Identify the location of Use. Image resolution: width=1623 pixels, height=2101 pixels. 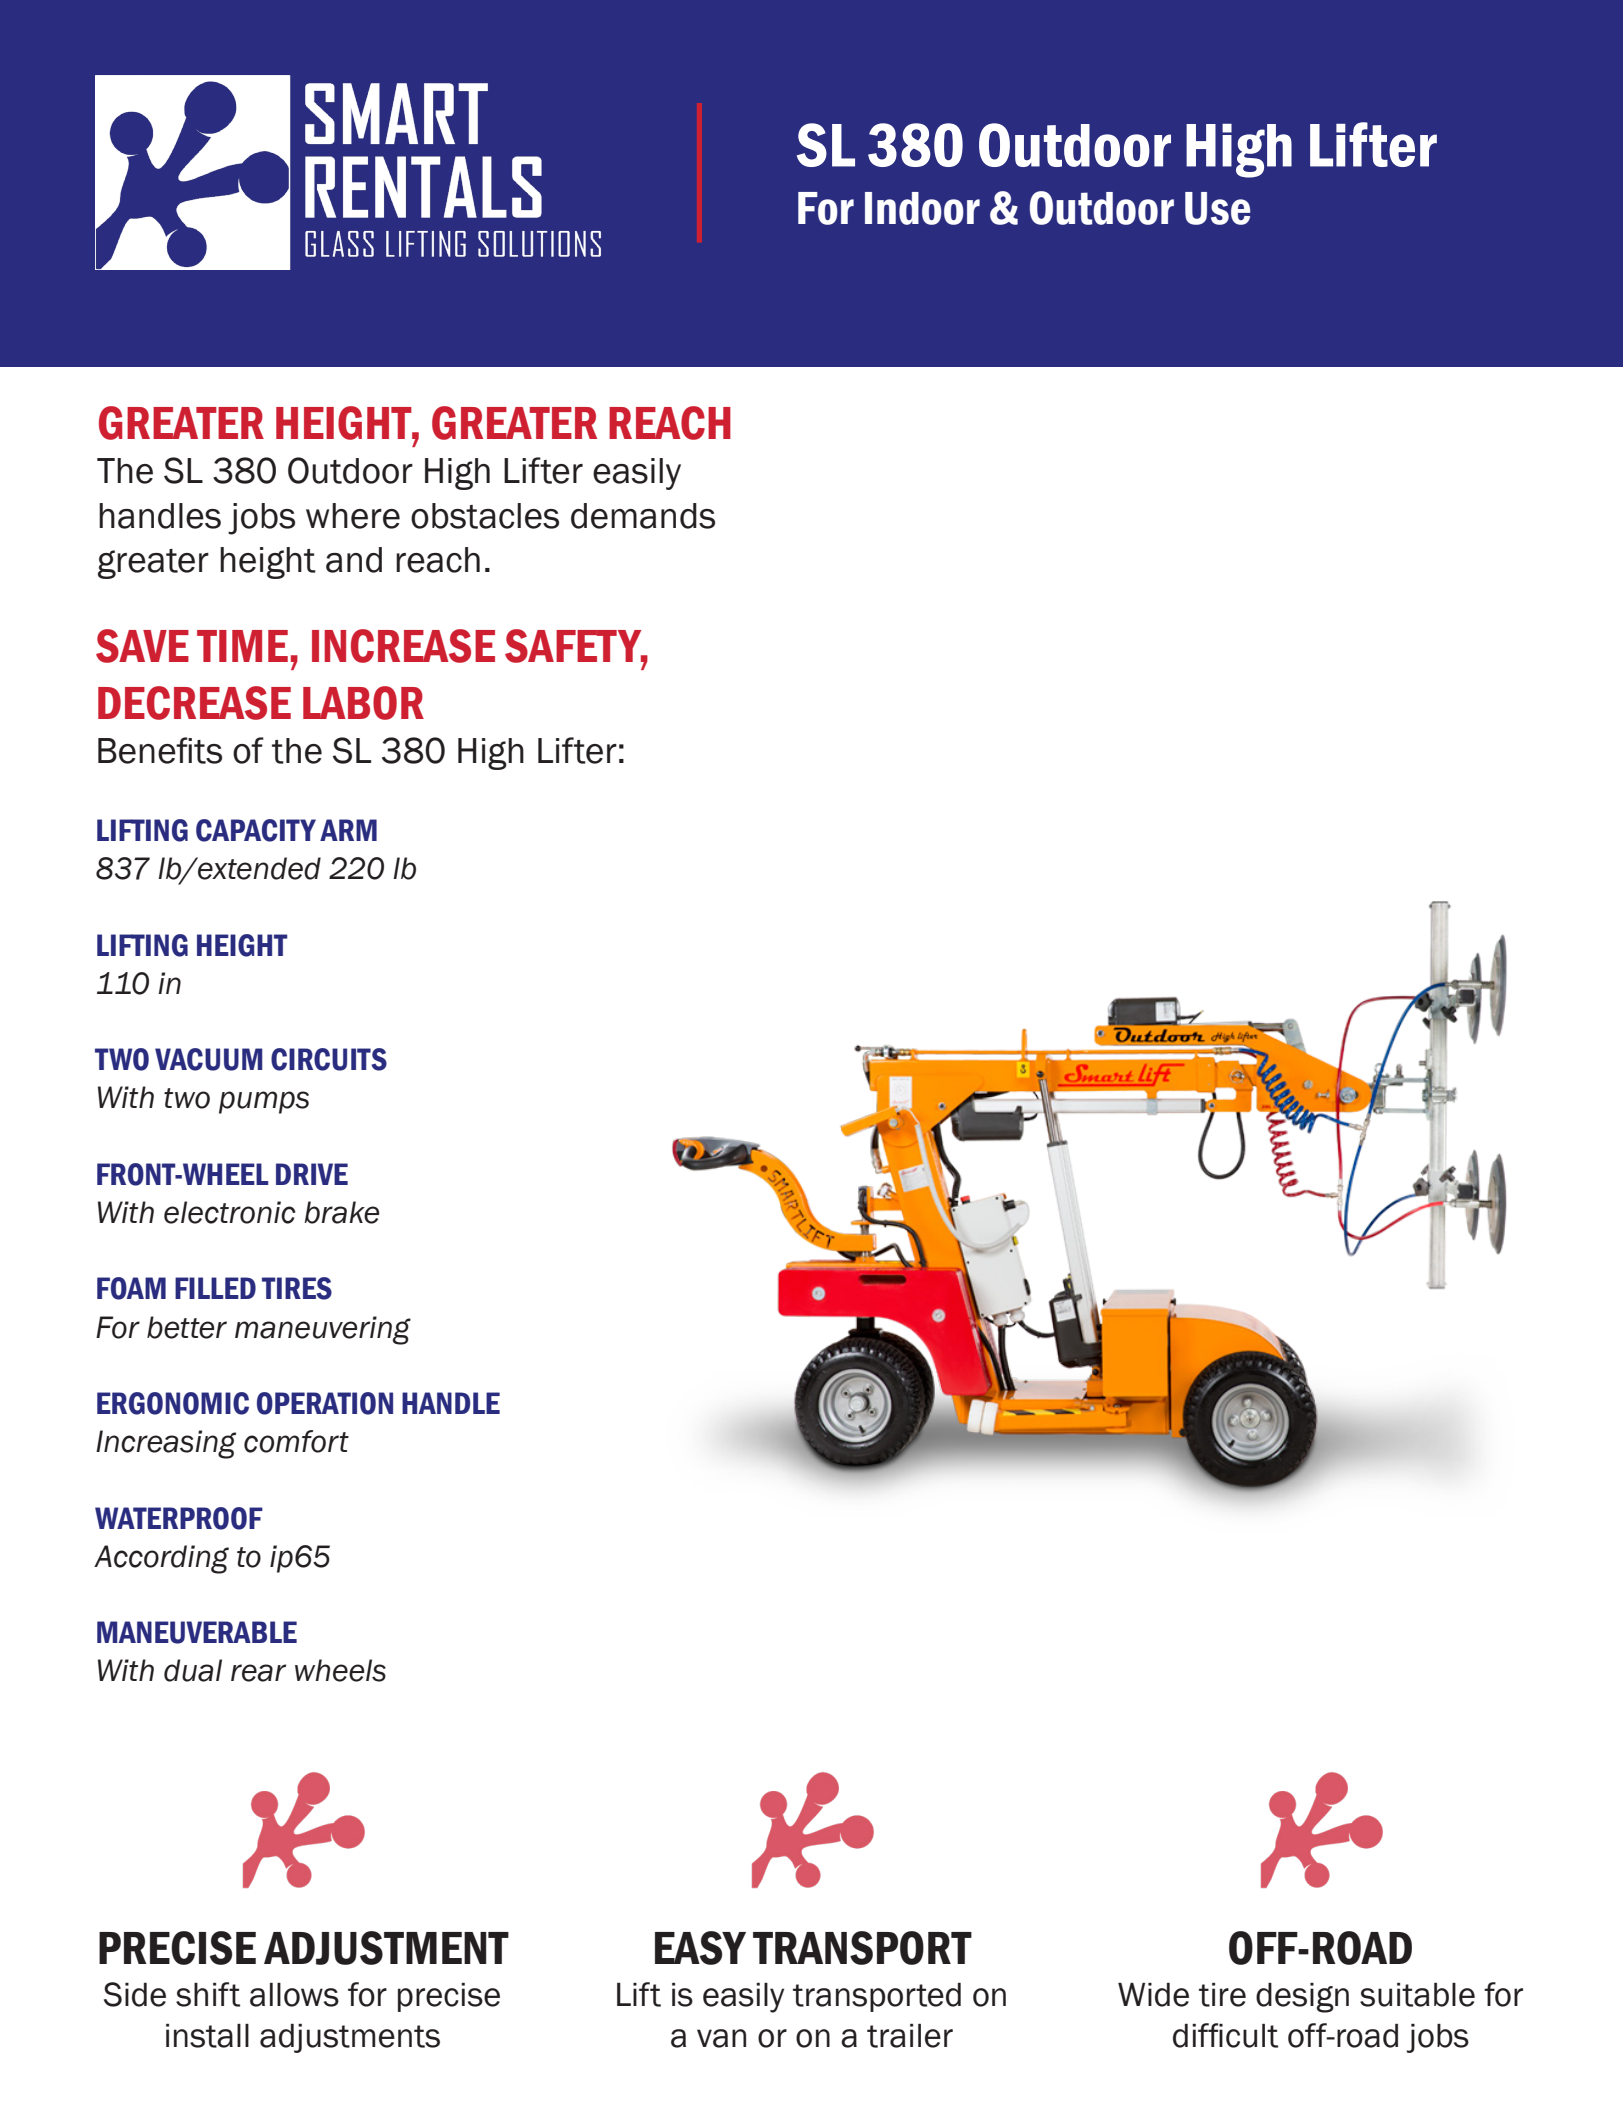
(1217, 208).
